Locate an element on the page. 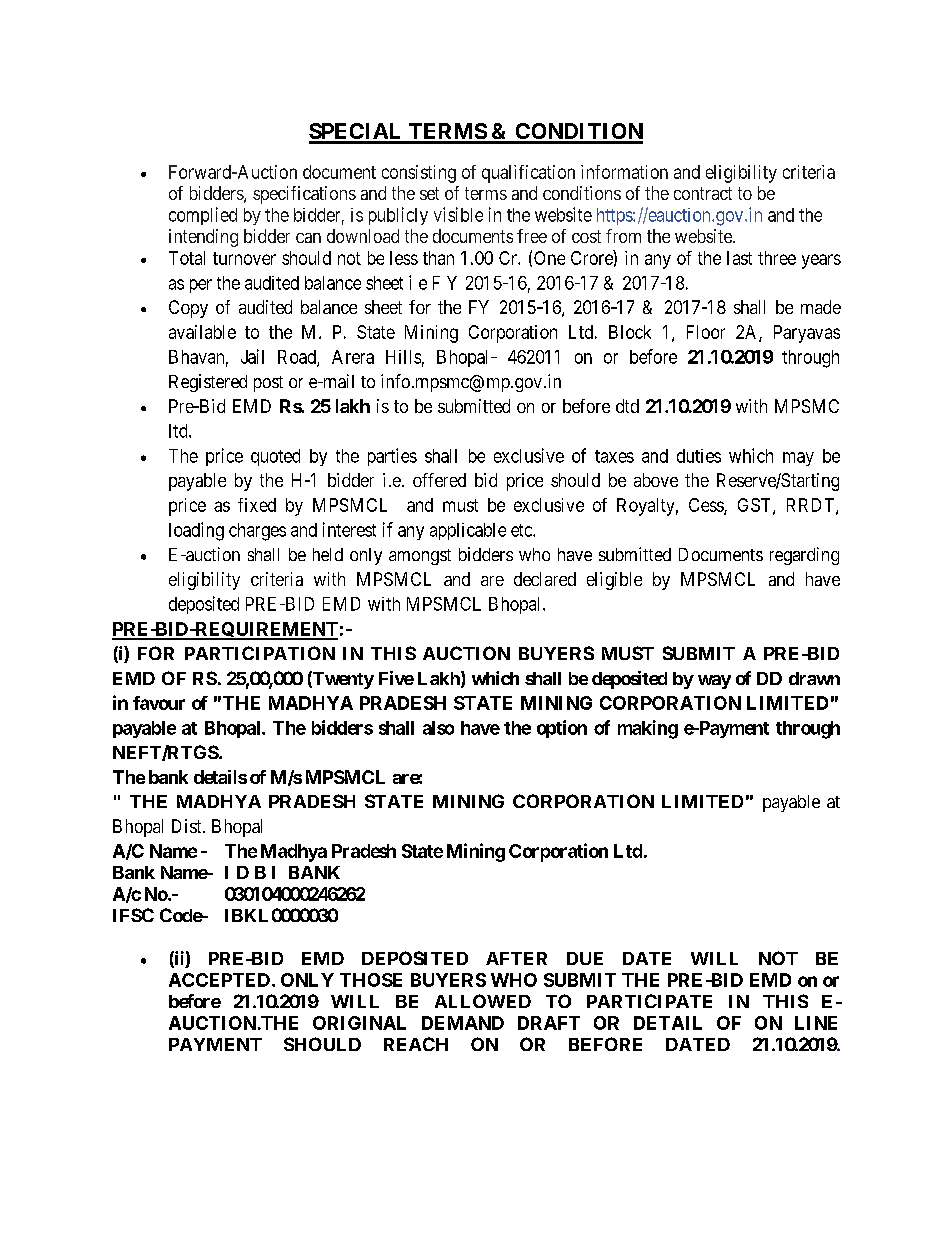  making is located at coordinates (648, 729).
